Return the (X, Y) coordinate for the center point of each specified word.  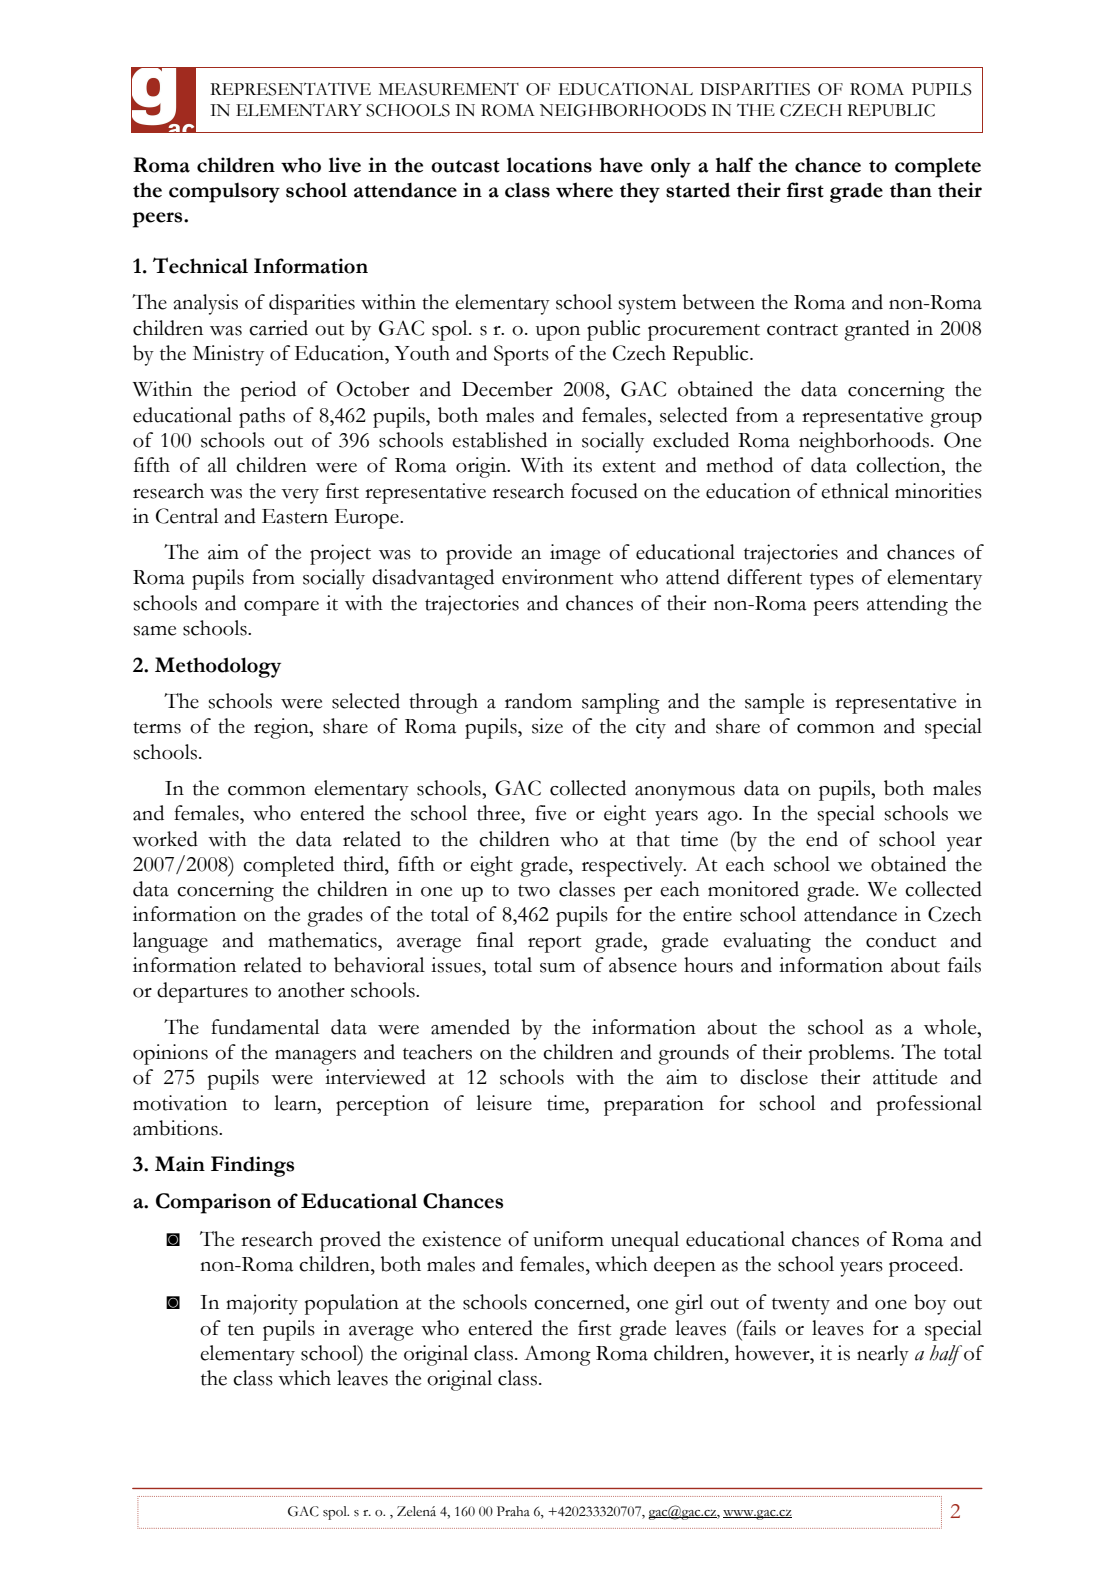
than (911, 190)
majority (262, 1304)
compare (281, 608)
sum (557, 968)
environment (557, 577)
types (832, 581)
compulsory (224, 192)
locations (549, 165)
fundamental (265, 1027)
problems (850, 1054)
